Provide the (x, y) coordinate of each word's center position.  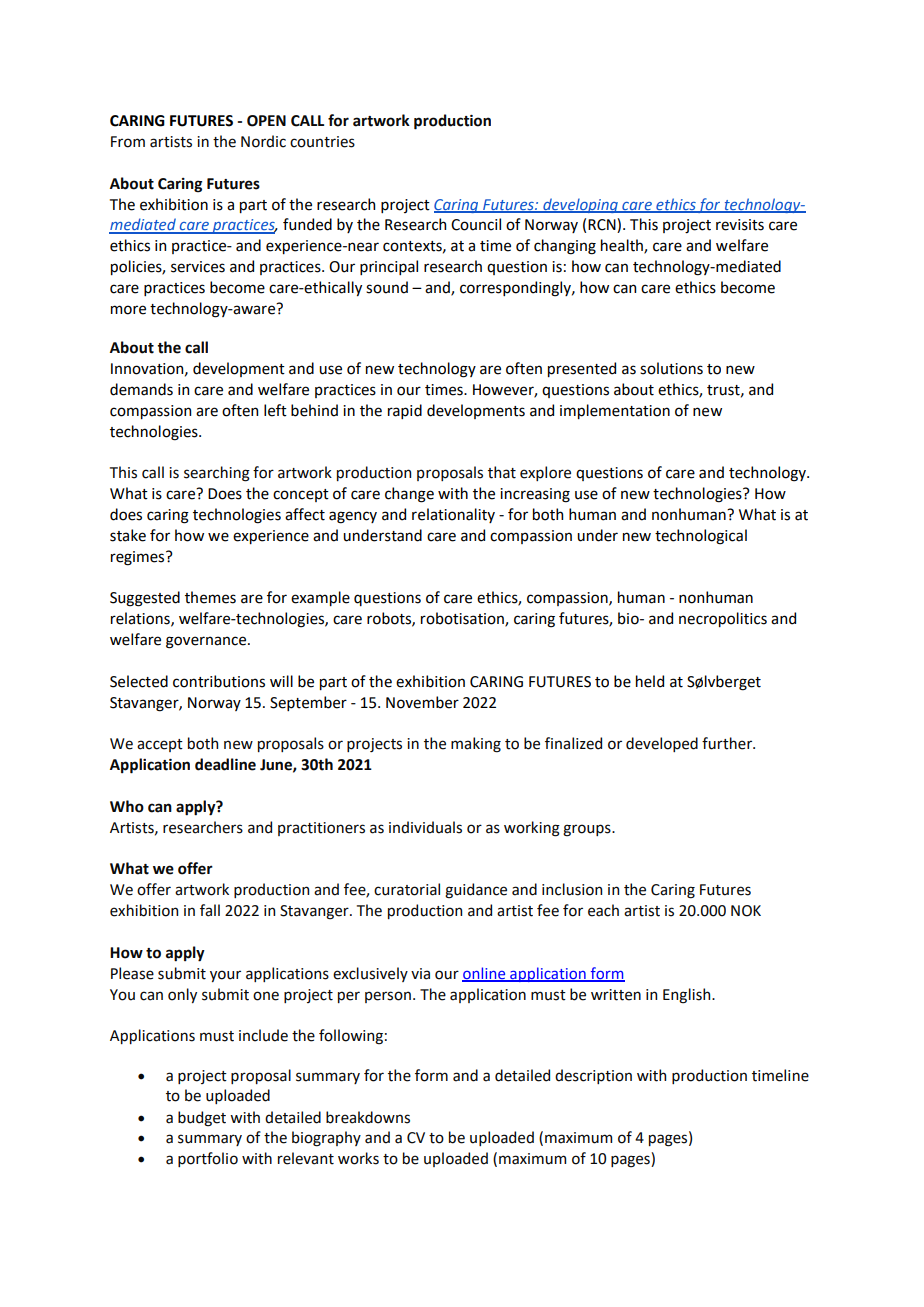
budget (202, 1119)
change (409, 495)
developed (662, 744)
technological (701, 537)
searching (217, 474)
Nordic (263, 141)
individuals (425, 827)
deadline (225, 764)
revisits (740, 225)
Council (476, 224)
